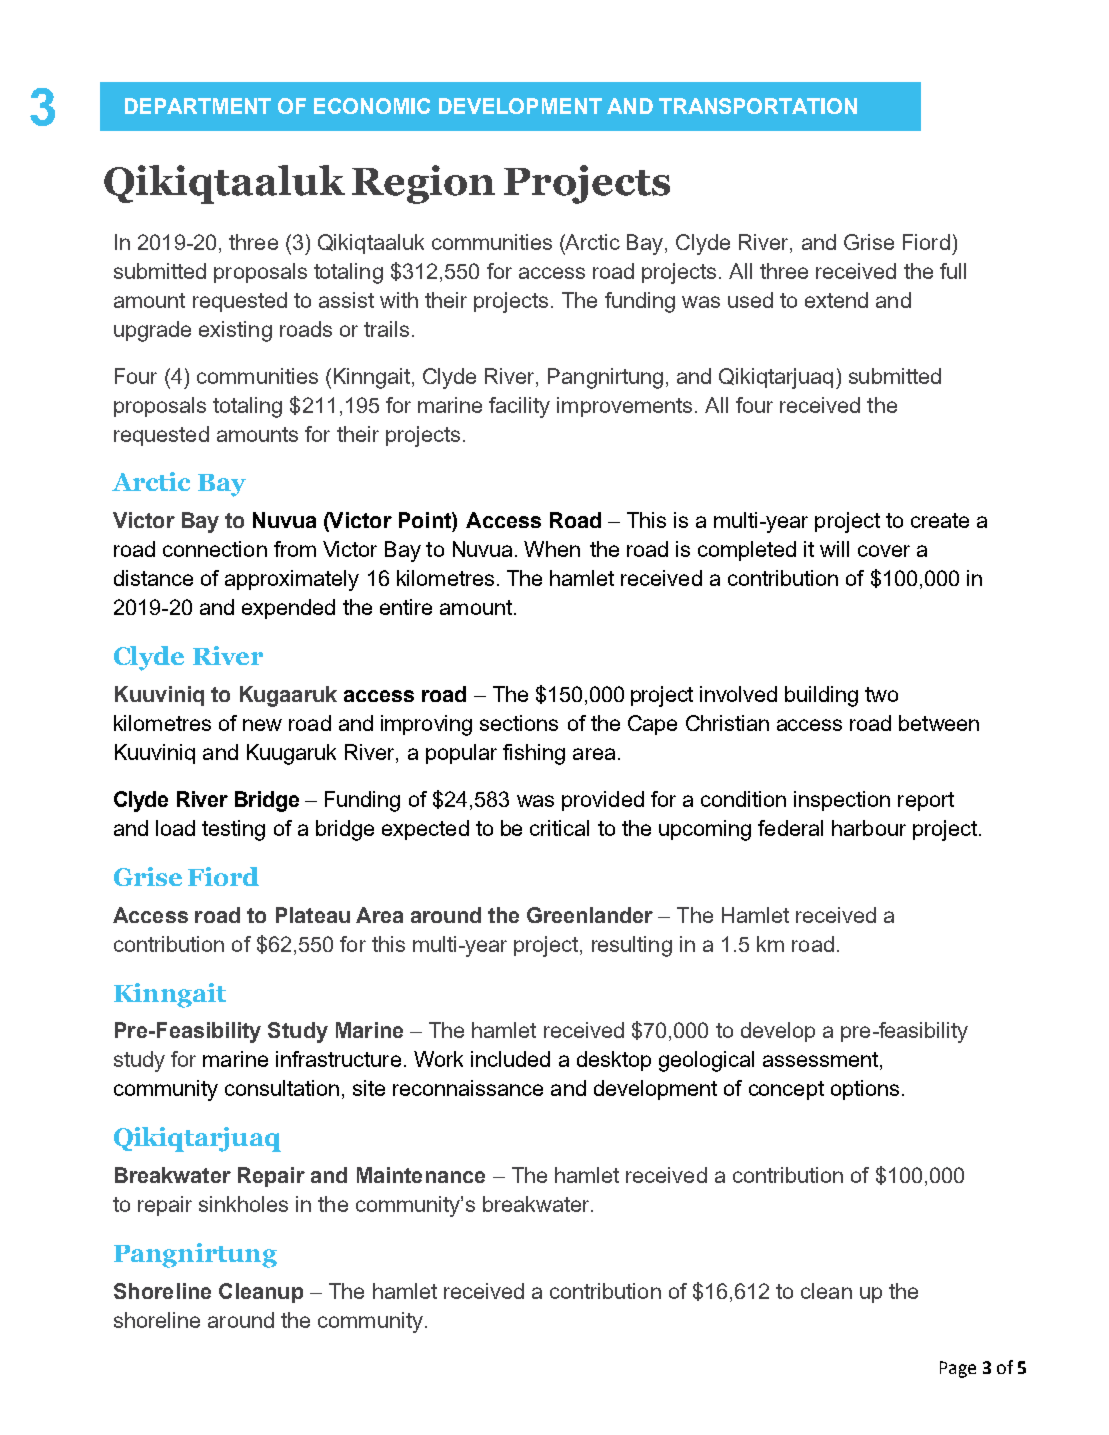 The image size is (1109, 1435). Describe the element at coordinates (198, 106) in the screenshot. I see `DEPARTMENT` at that location.
